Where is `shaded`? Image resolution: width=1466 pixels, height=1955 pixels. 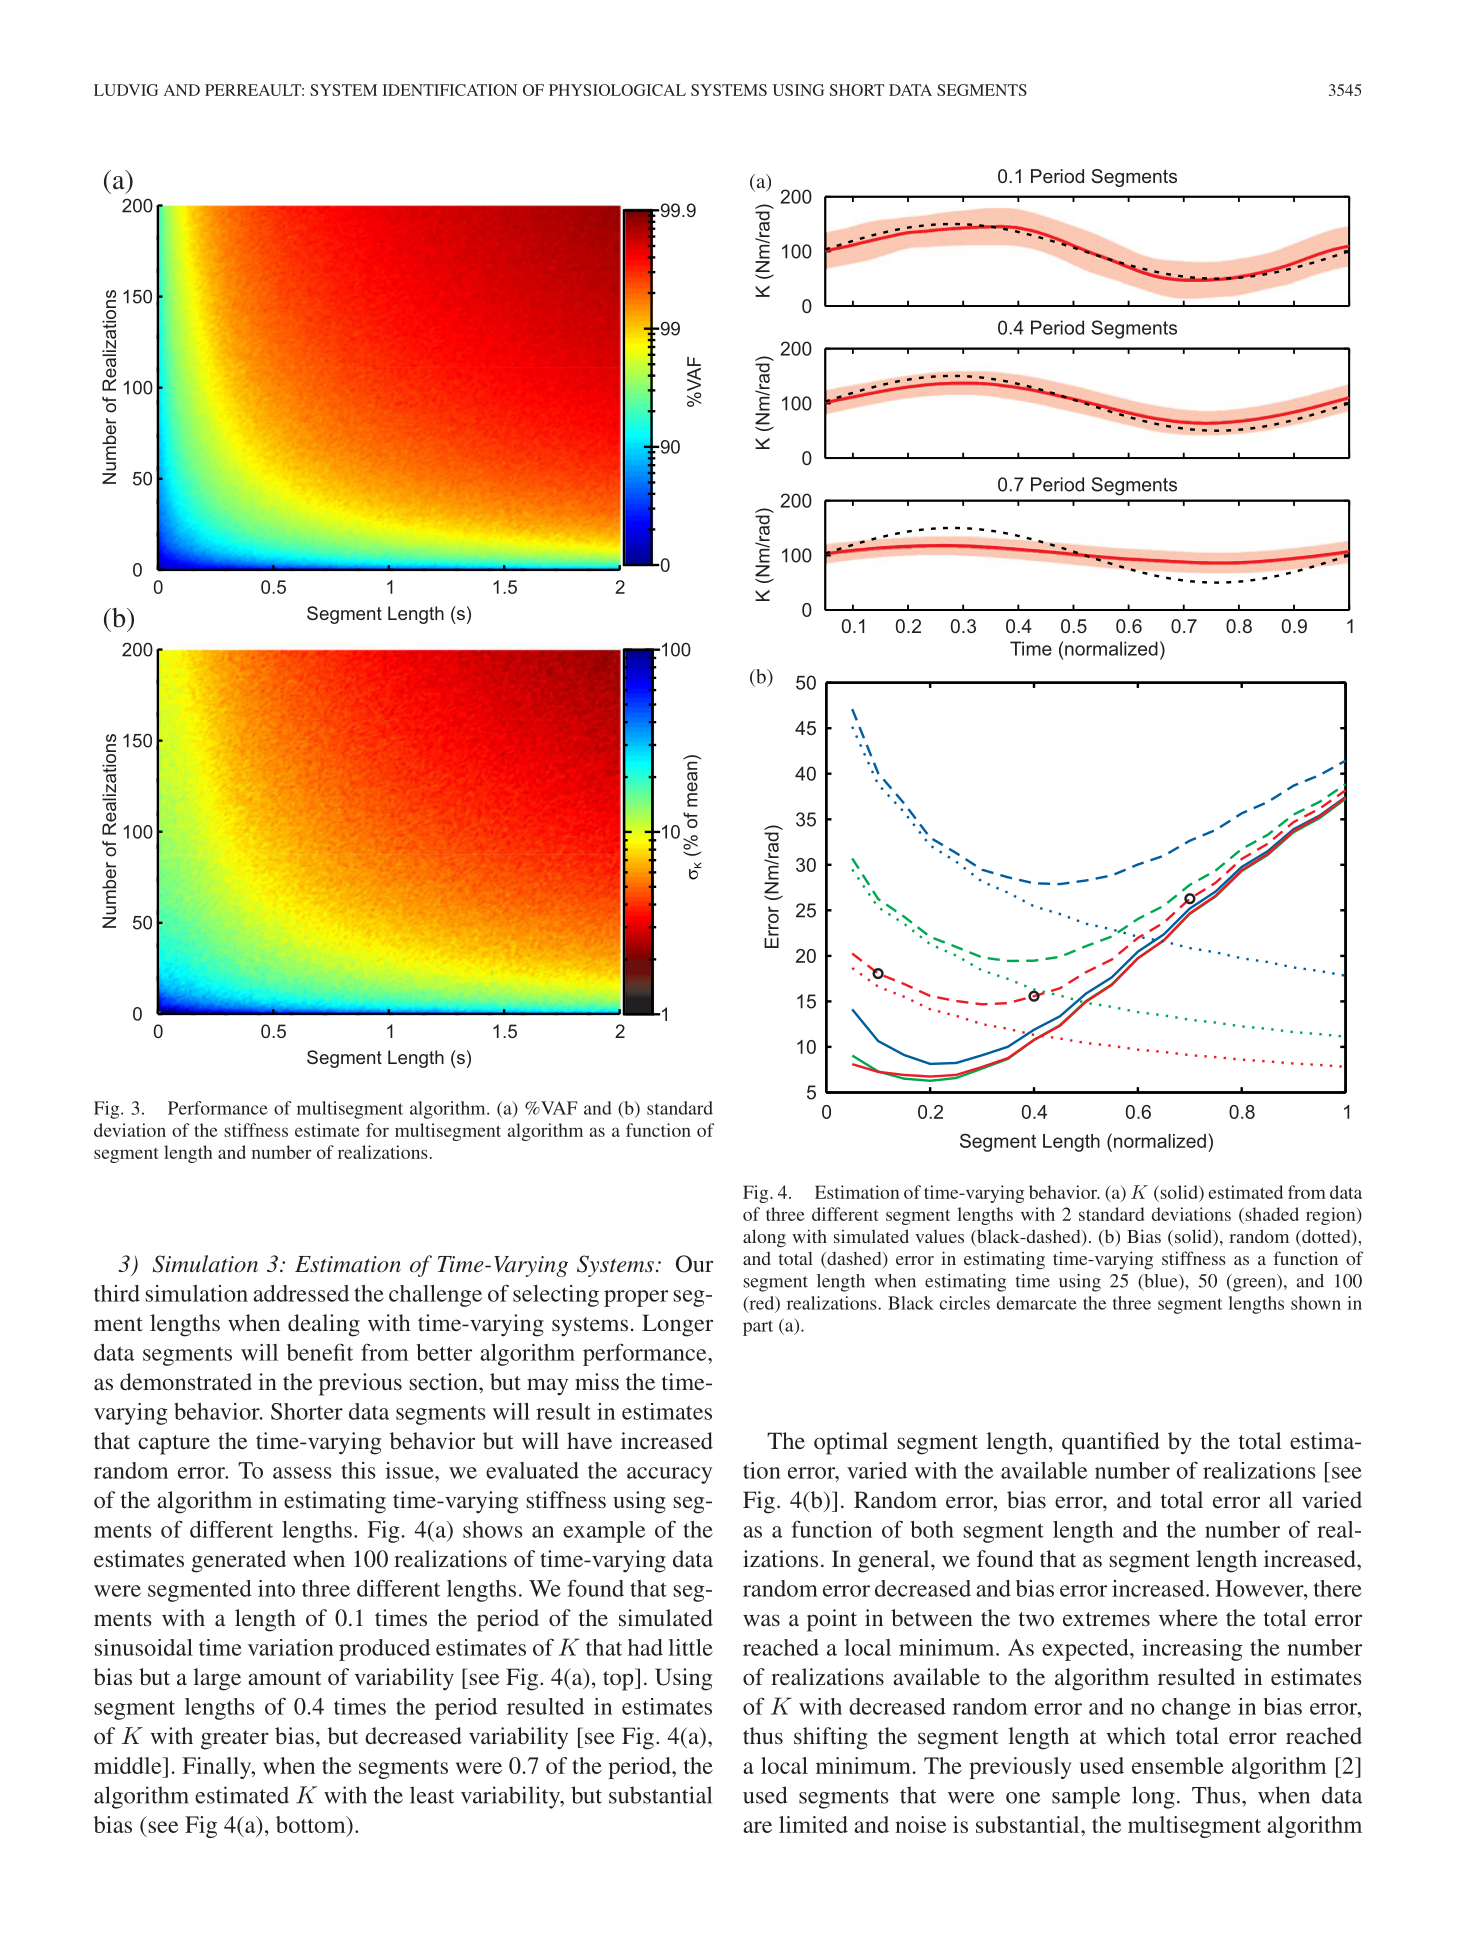
shaded is located at coordinates (1271, 1214).
